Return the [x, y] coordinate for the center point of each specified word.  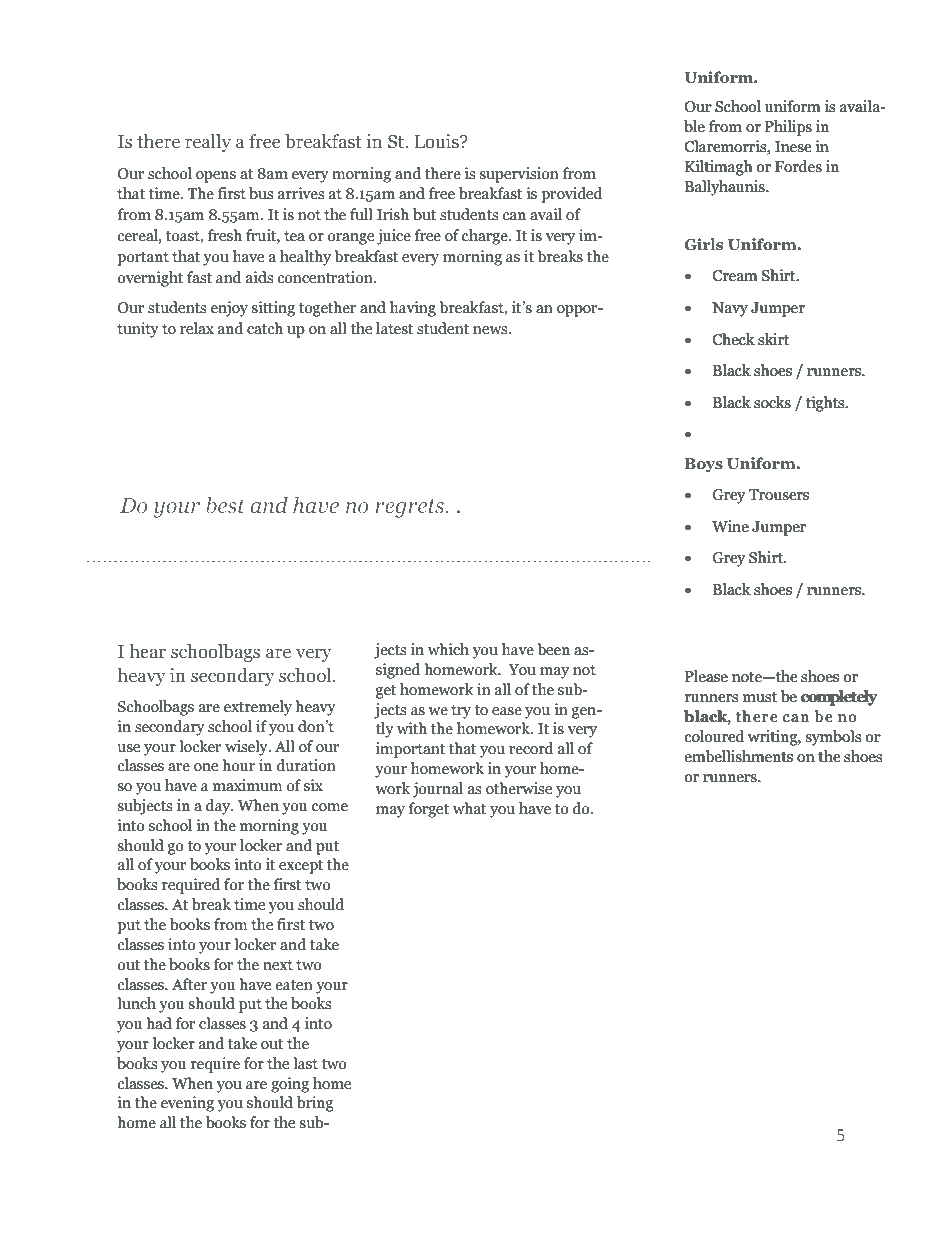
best [225, 505]
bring [315, 1104]
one [206, 767]
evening [187, 1104]
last [305, 1063]
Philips [788, 128]
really [208, 143]
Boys [704, 465]
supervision [519, 175]
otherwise [519, 788]
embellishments [738, 756]
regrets [411, 508]
